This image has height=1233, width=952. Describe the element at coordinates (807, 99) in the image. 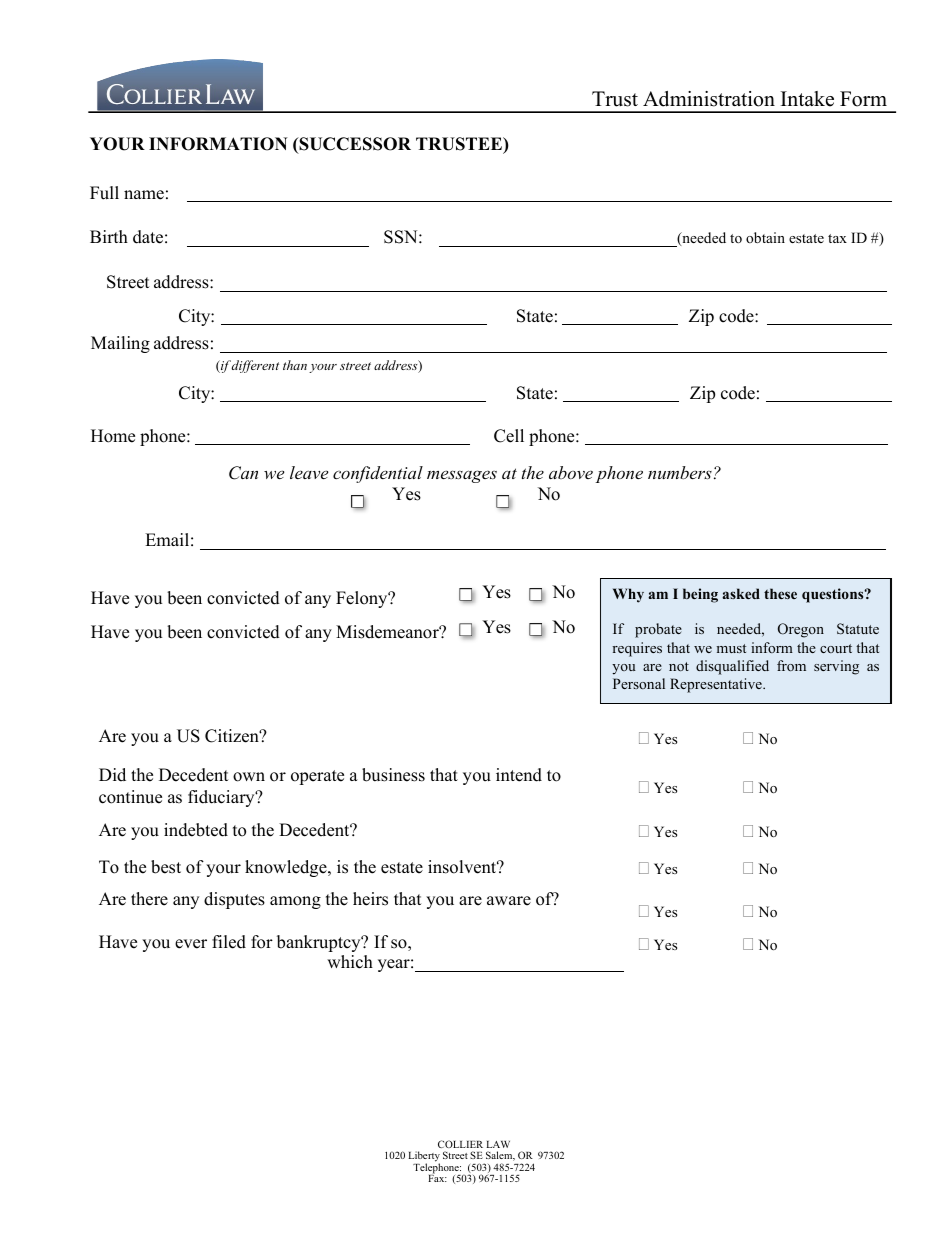

I see `Intake` at that location.
